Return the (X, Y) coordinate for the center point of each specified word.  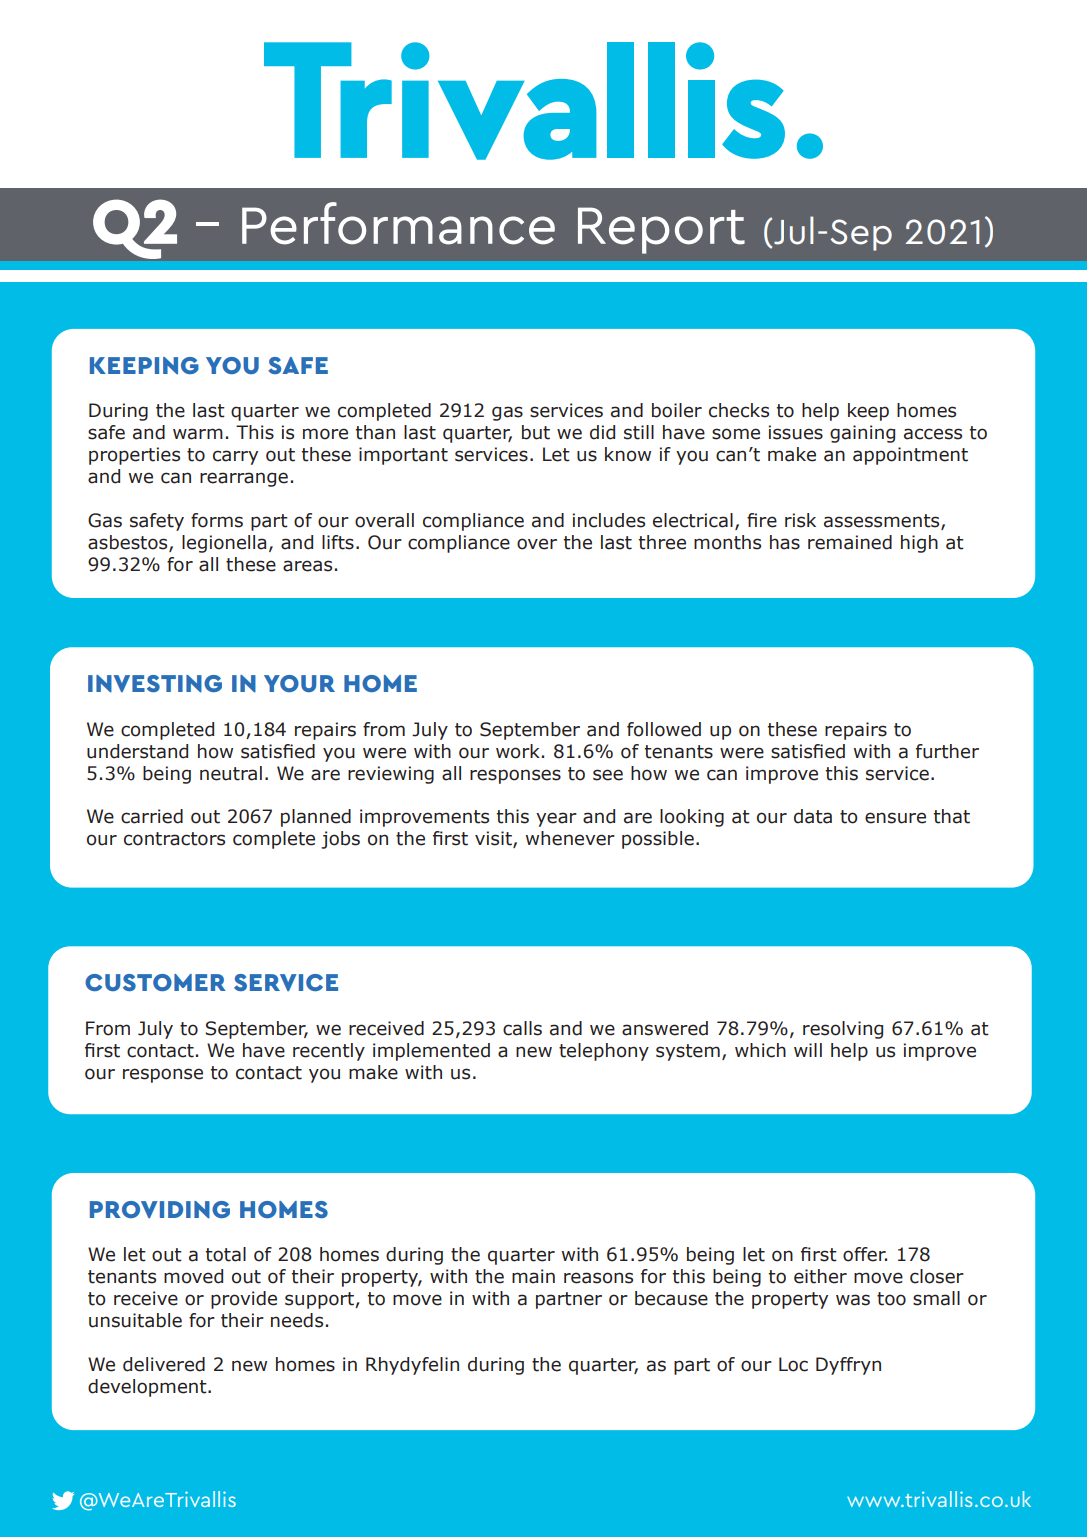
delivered (164, 1364)
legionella (224, 544)
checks (739, 410)
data (813, 816)
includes (609, 520)
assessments (883, 522)
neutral (231, 773)
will (808, 1050)
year (556, 819)
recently (329, 1052)
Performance (398, 223)
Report (661, 230)
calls (522, 1028)
